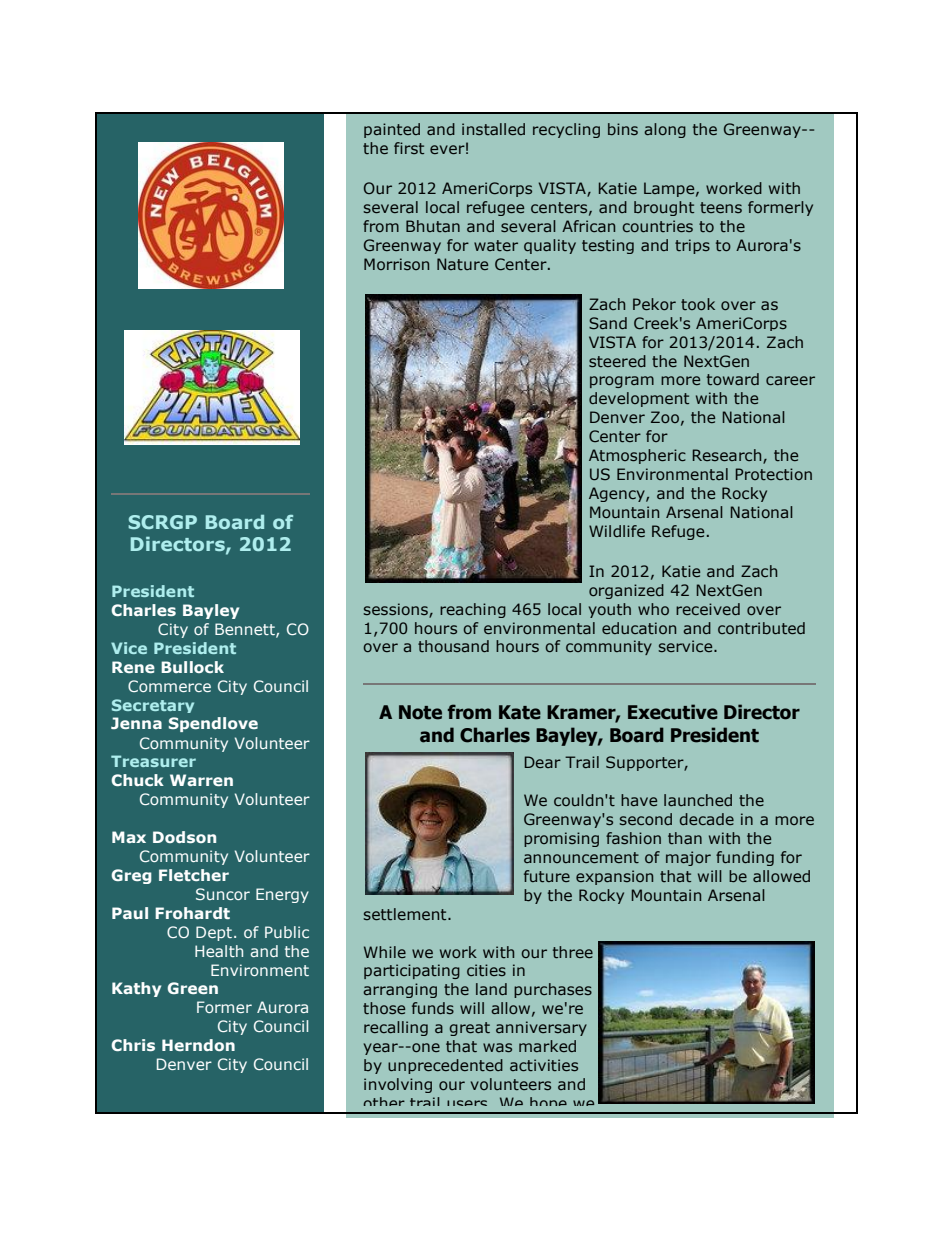 The height and width of the document is (1233, 952). Describe the element at coordinates (445, 1066) in the document. I see `unprecedented` at that location.
